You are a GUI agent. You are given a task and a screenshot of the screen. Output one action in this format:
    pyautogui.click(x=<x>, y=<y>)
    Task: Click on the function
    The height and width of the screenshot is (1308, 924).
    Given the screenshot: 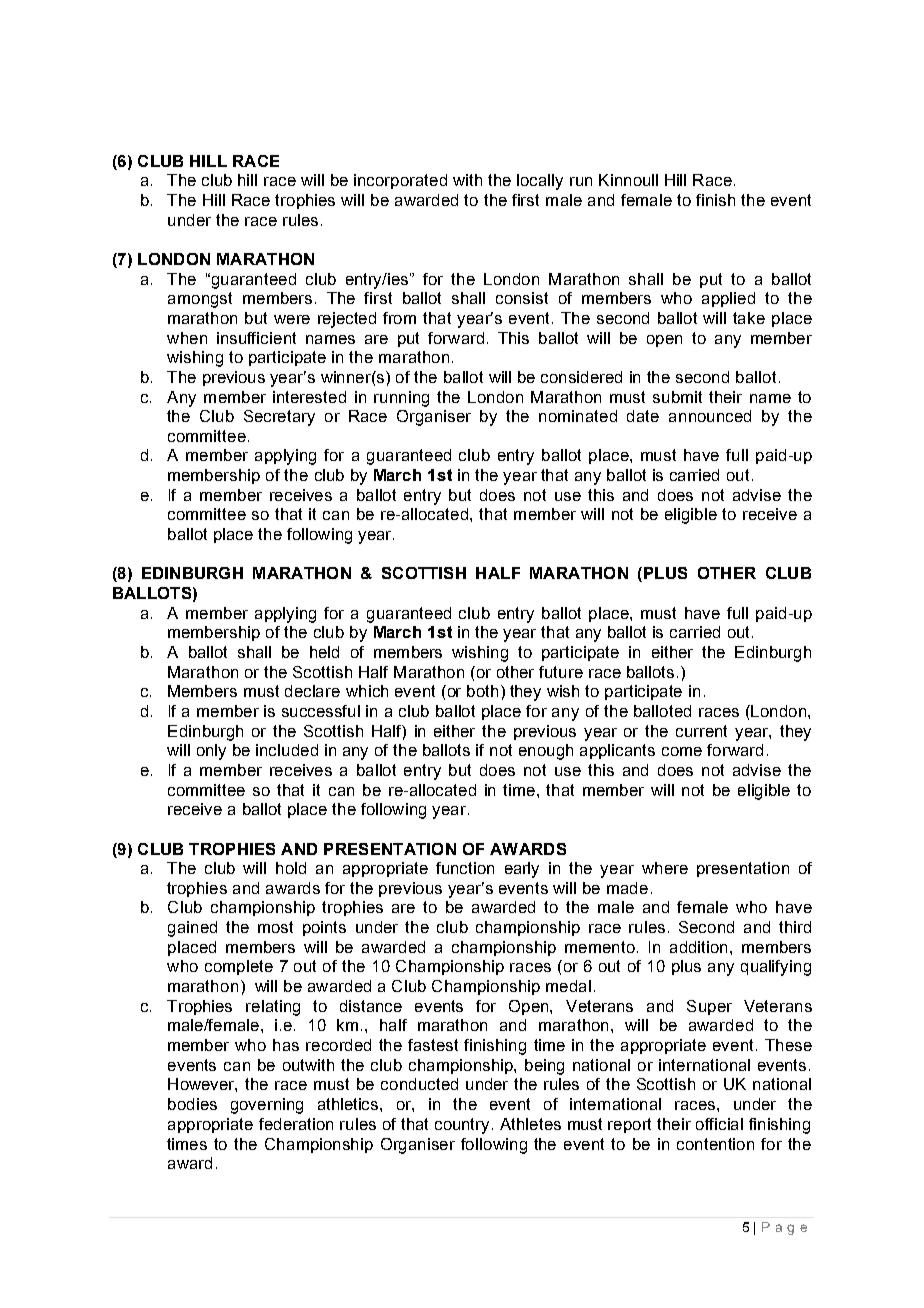 What is the action you would take?
    pyautogui.click(x=465, y=868)
